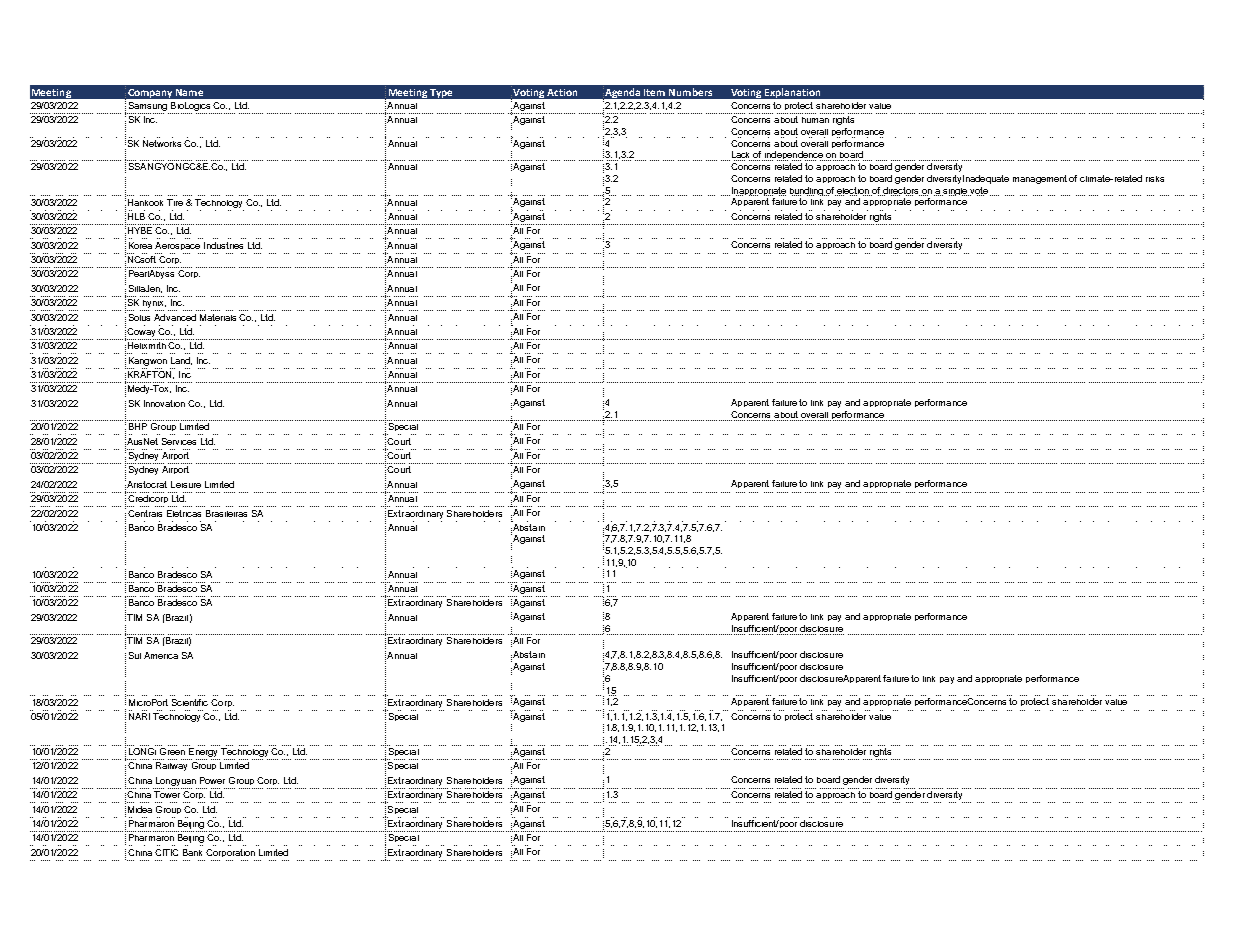  I want to click on America, so click(161, 655).
